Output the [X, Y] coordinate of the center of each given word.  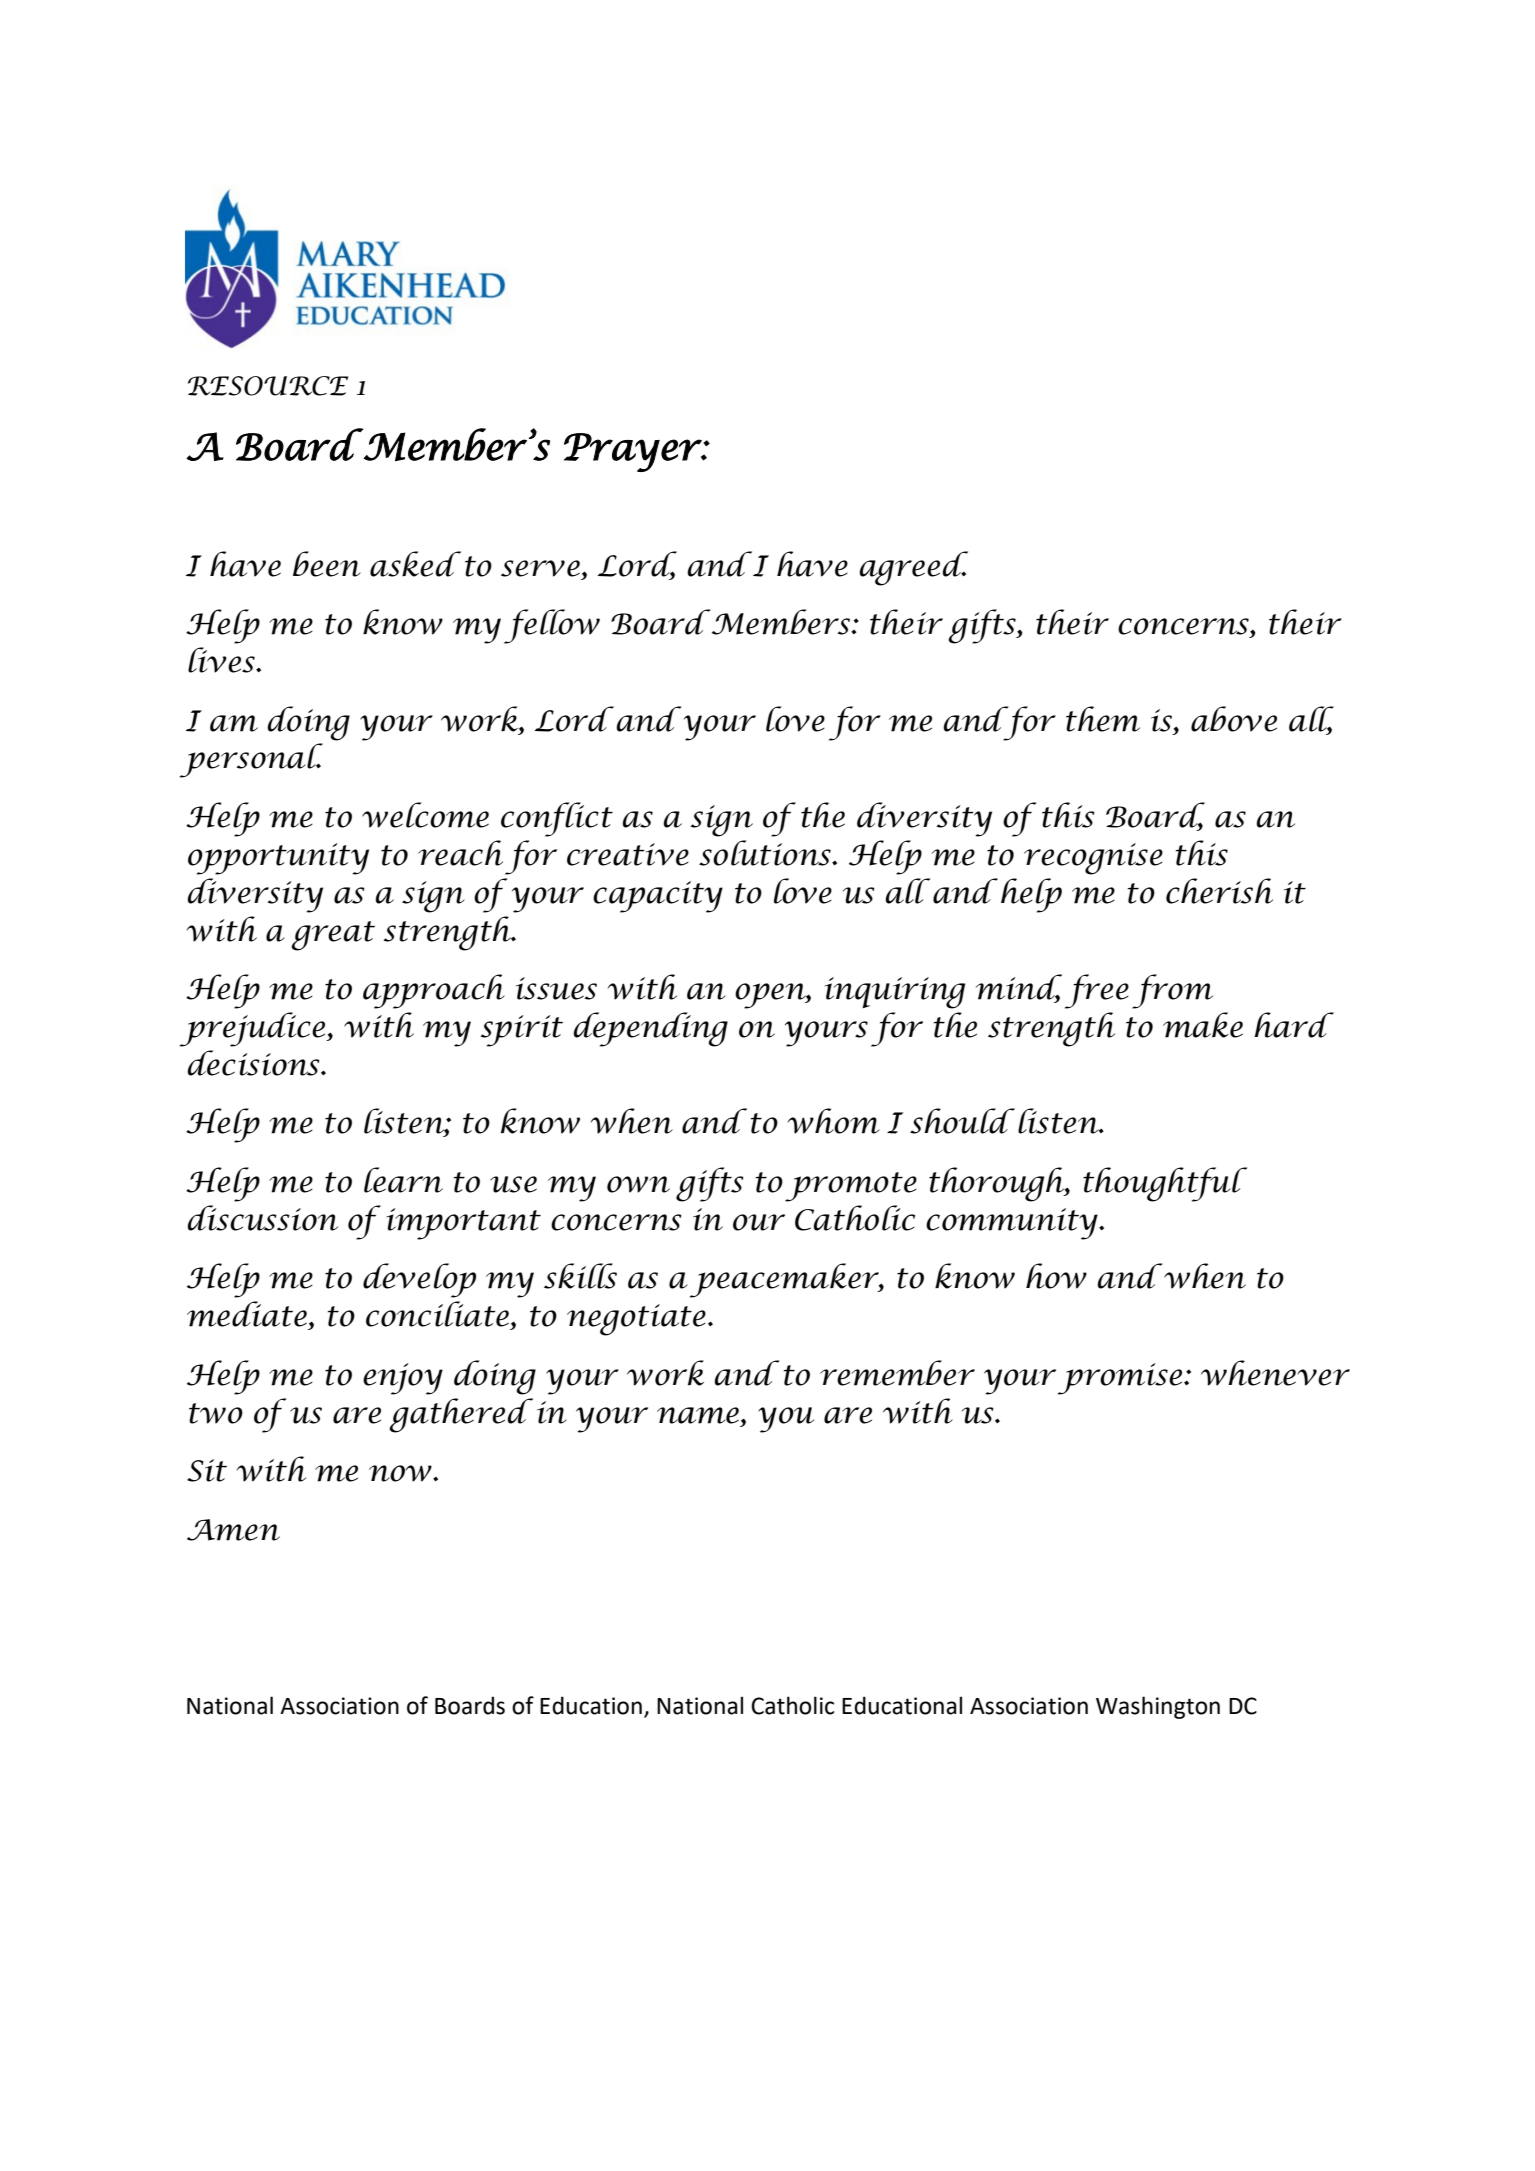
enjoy [403, 1379]
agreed [913, 568]
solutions [766, 853]
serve [540, 568]
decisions [254, 1063]
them [1103, 719]
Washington [1158, 1707]
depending [650, 1029]
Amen [233, 1530]
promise [1121, 1379]
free [1097, 991]
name [698, 1415]
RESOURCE [268, 386]
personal [251, 760]
